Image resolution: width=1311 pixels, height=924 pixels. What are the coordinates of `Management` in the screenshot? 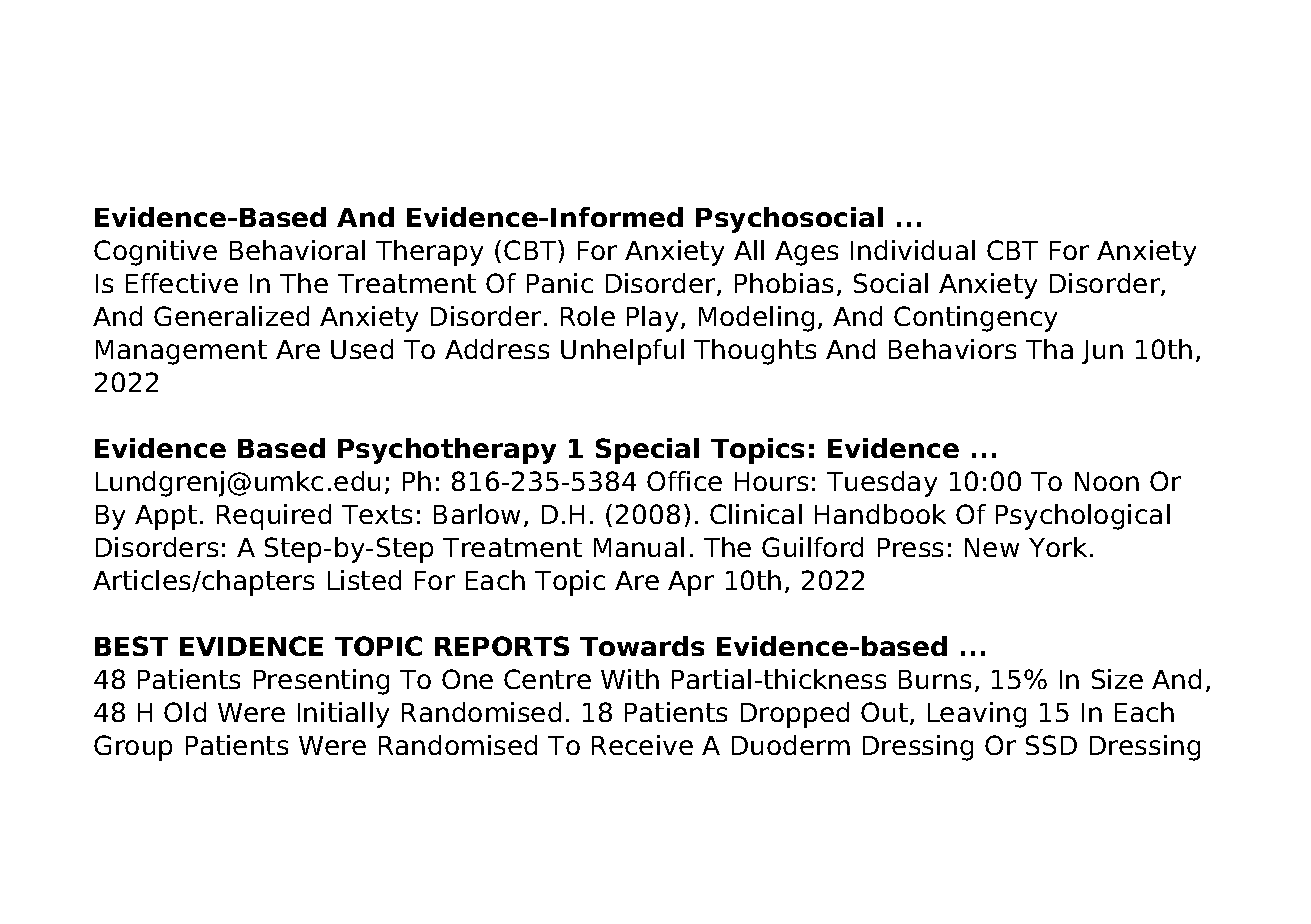 It's located at (181, 352).
